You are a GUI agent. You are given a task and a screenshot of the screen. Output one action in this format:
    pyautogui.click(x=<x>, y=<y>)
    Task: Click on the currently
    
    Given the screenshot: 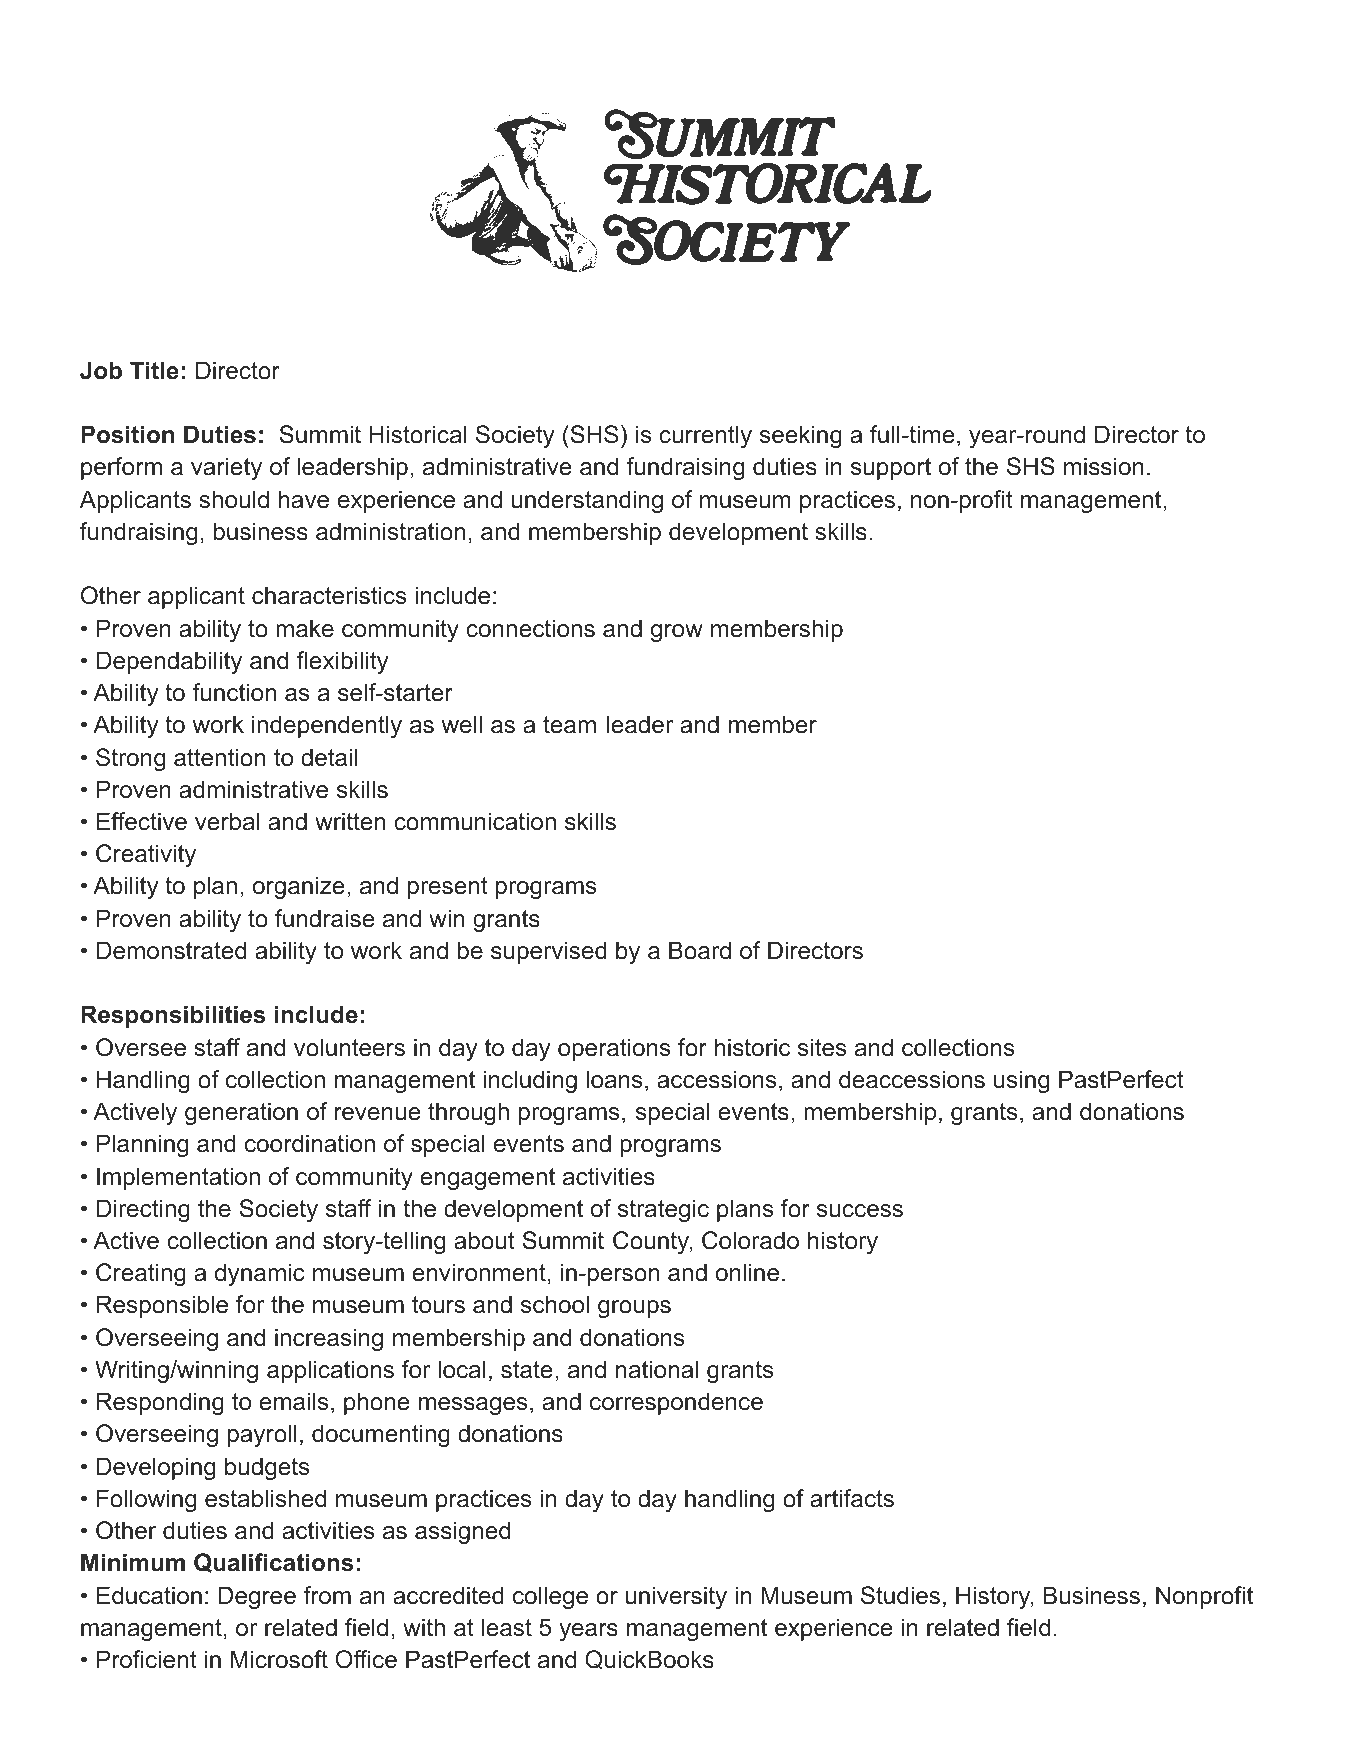 What is the action you would take?
    pyautogui.click(x=705, y=436)
